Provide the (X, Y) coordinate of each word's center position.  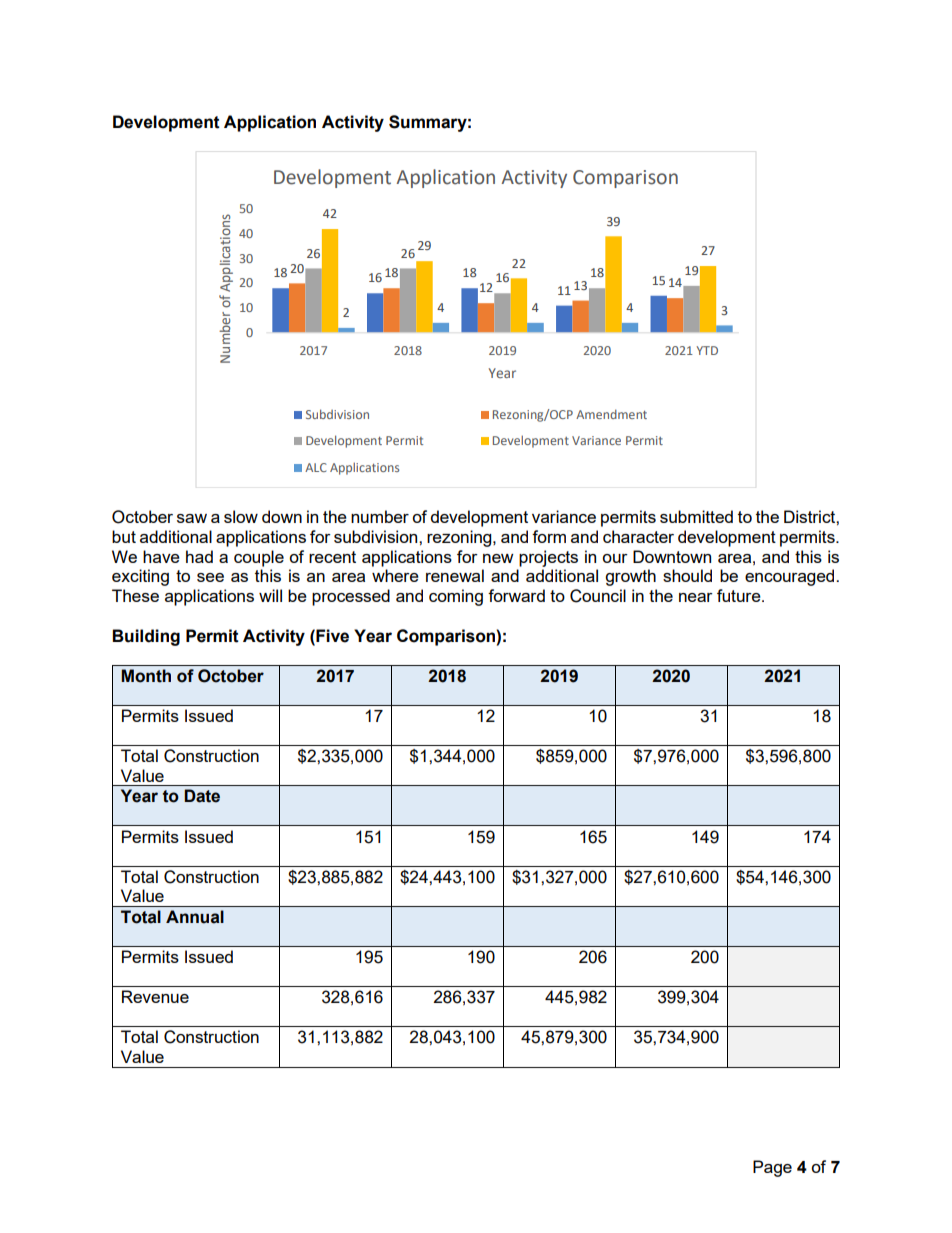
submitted (696, 516)
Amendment (611, 414)
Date (202, 796)
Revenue (155, 996)
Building (146, 637)
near (696, 597)
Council (598, 596)
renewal (455, 575)
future (740, 595)
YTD (707, 350)
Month (146, 676)
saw (192, 518)
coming (456, 597)
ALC (316, 467)
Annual (195, 917)
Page (772, 1168)
